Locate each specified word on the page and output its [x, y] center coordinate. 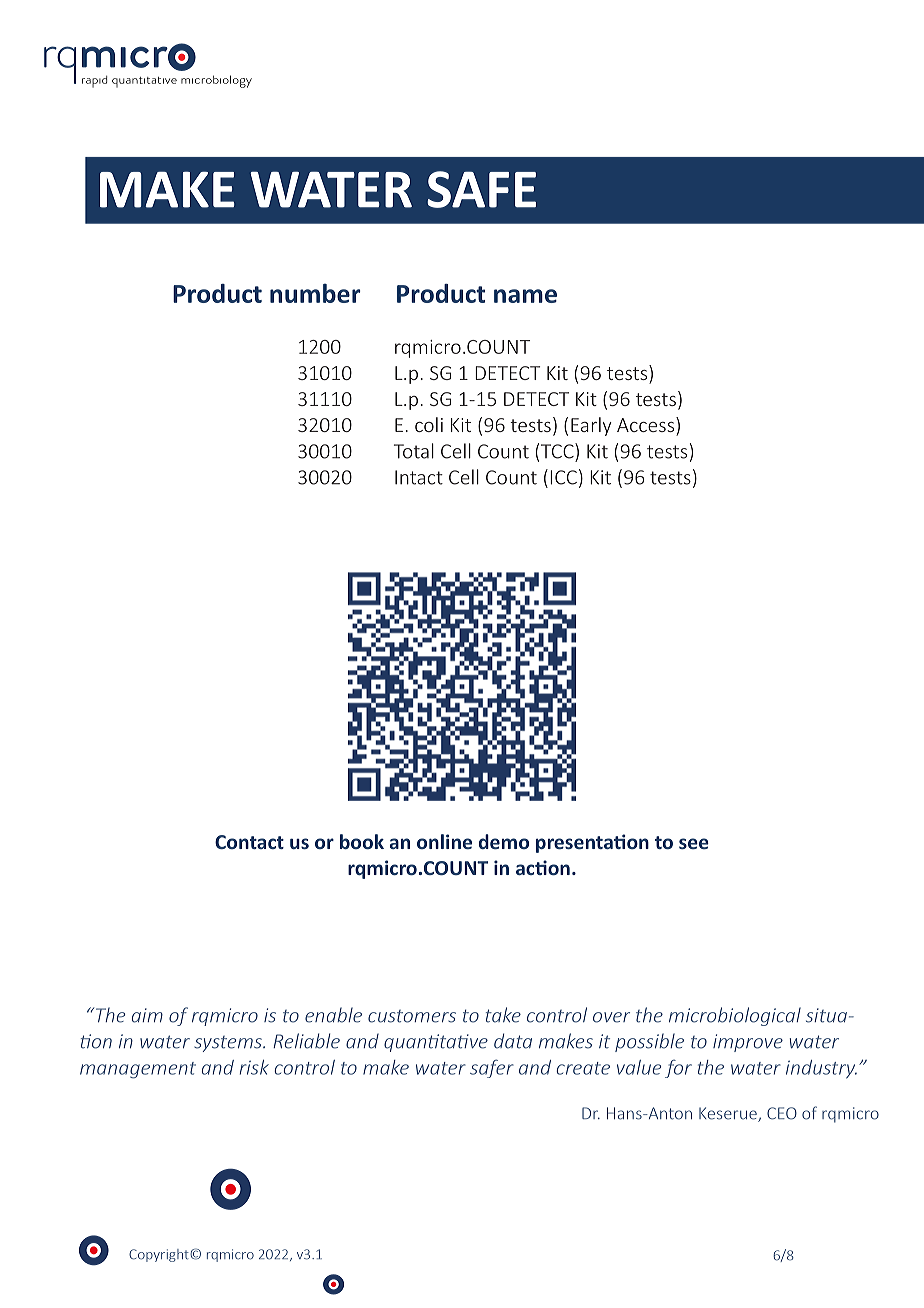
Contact [249, 842]
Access [647, 424]
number [315, 293]
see [694, 843]
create [583, 1068]
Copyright [160, 1255]
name [525, 296]
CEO [782, 1113]
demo [504, 841]
